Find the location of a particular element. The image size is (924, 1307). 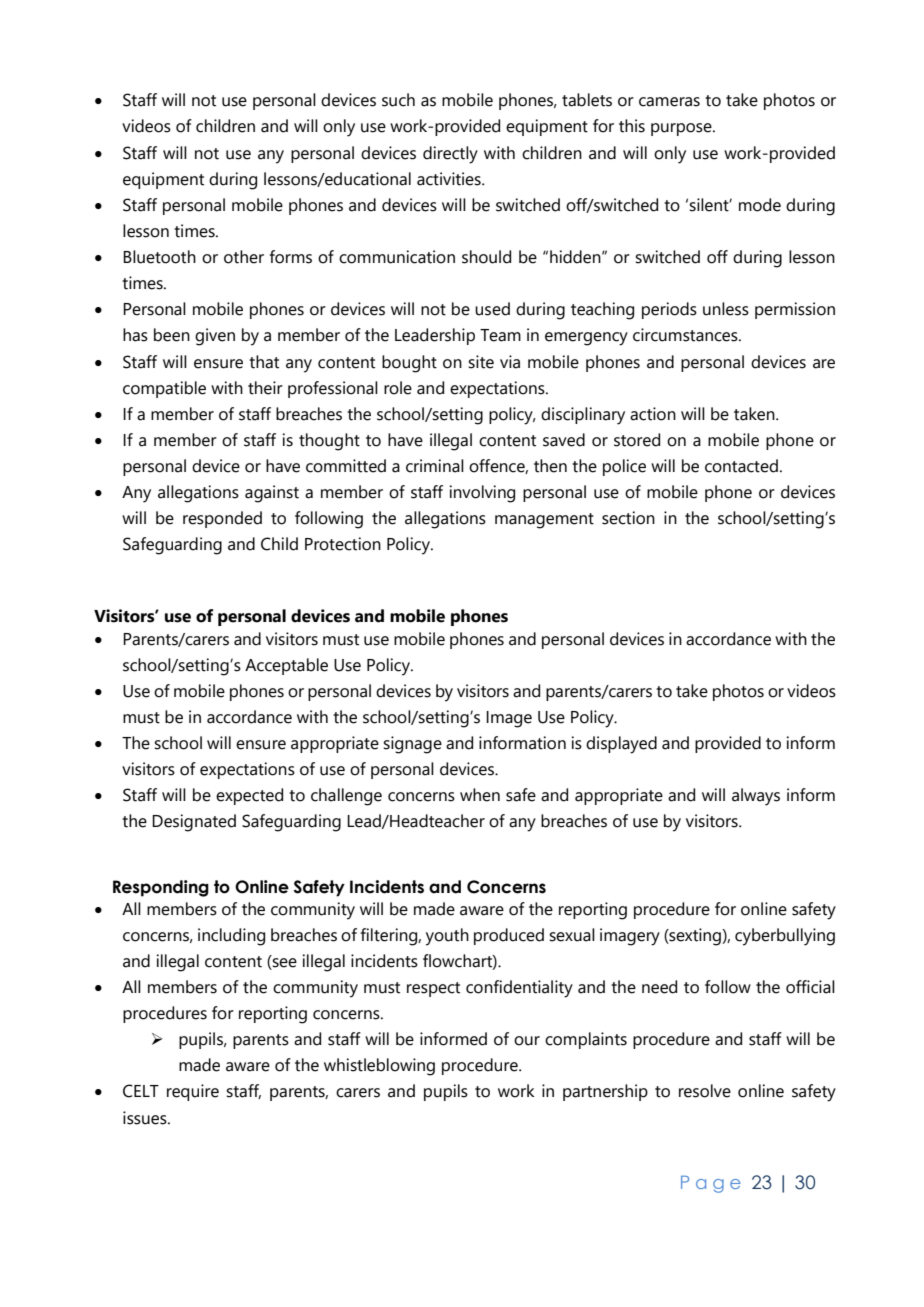

cameras is located at coordinates (669, 102).
